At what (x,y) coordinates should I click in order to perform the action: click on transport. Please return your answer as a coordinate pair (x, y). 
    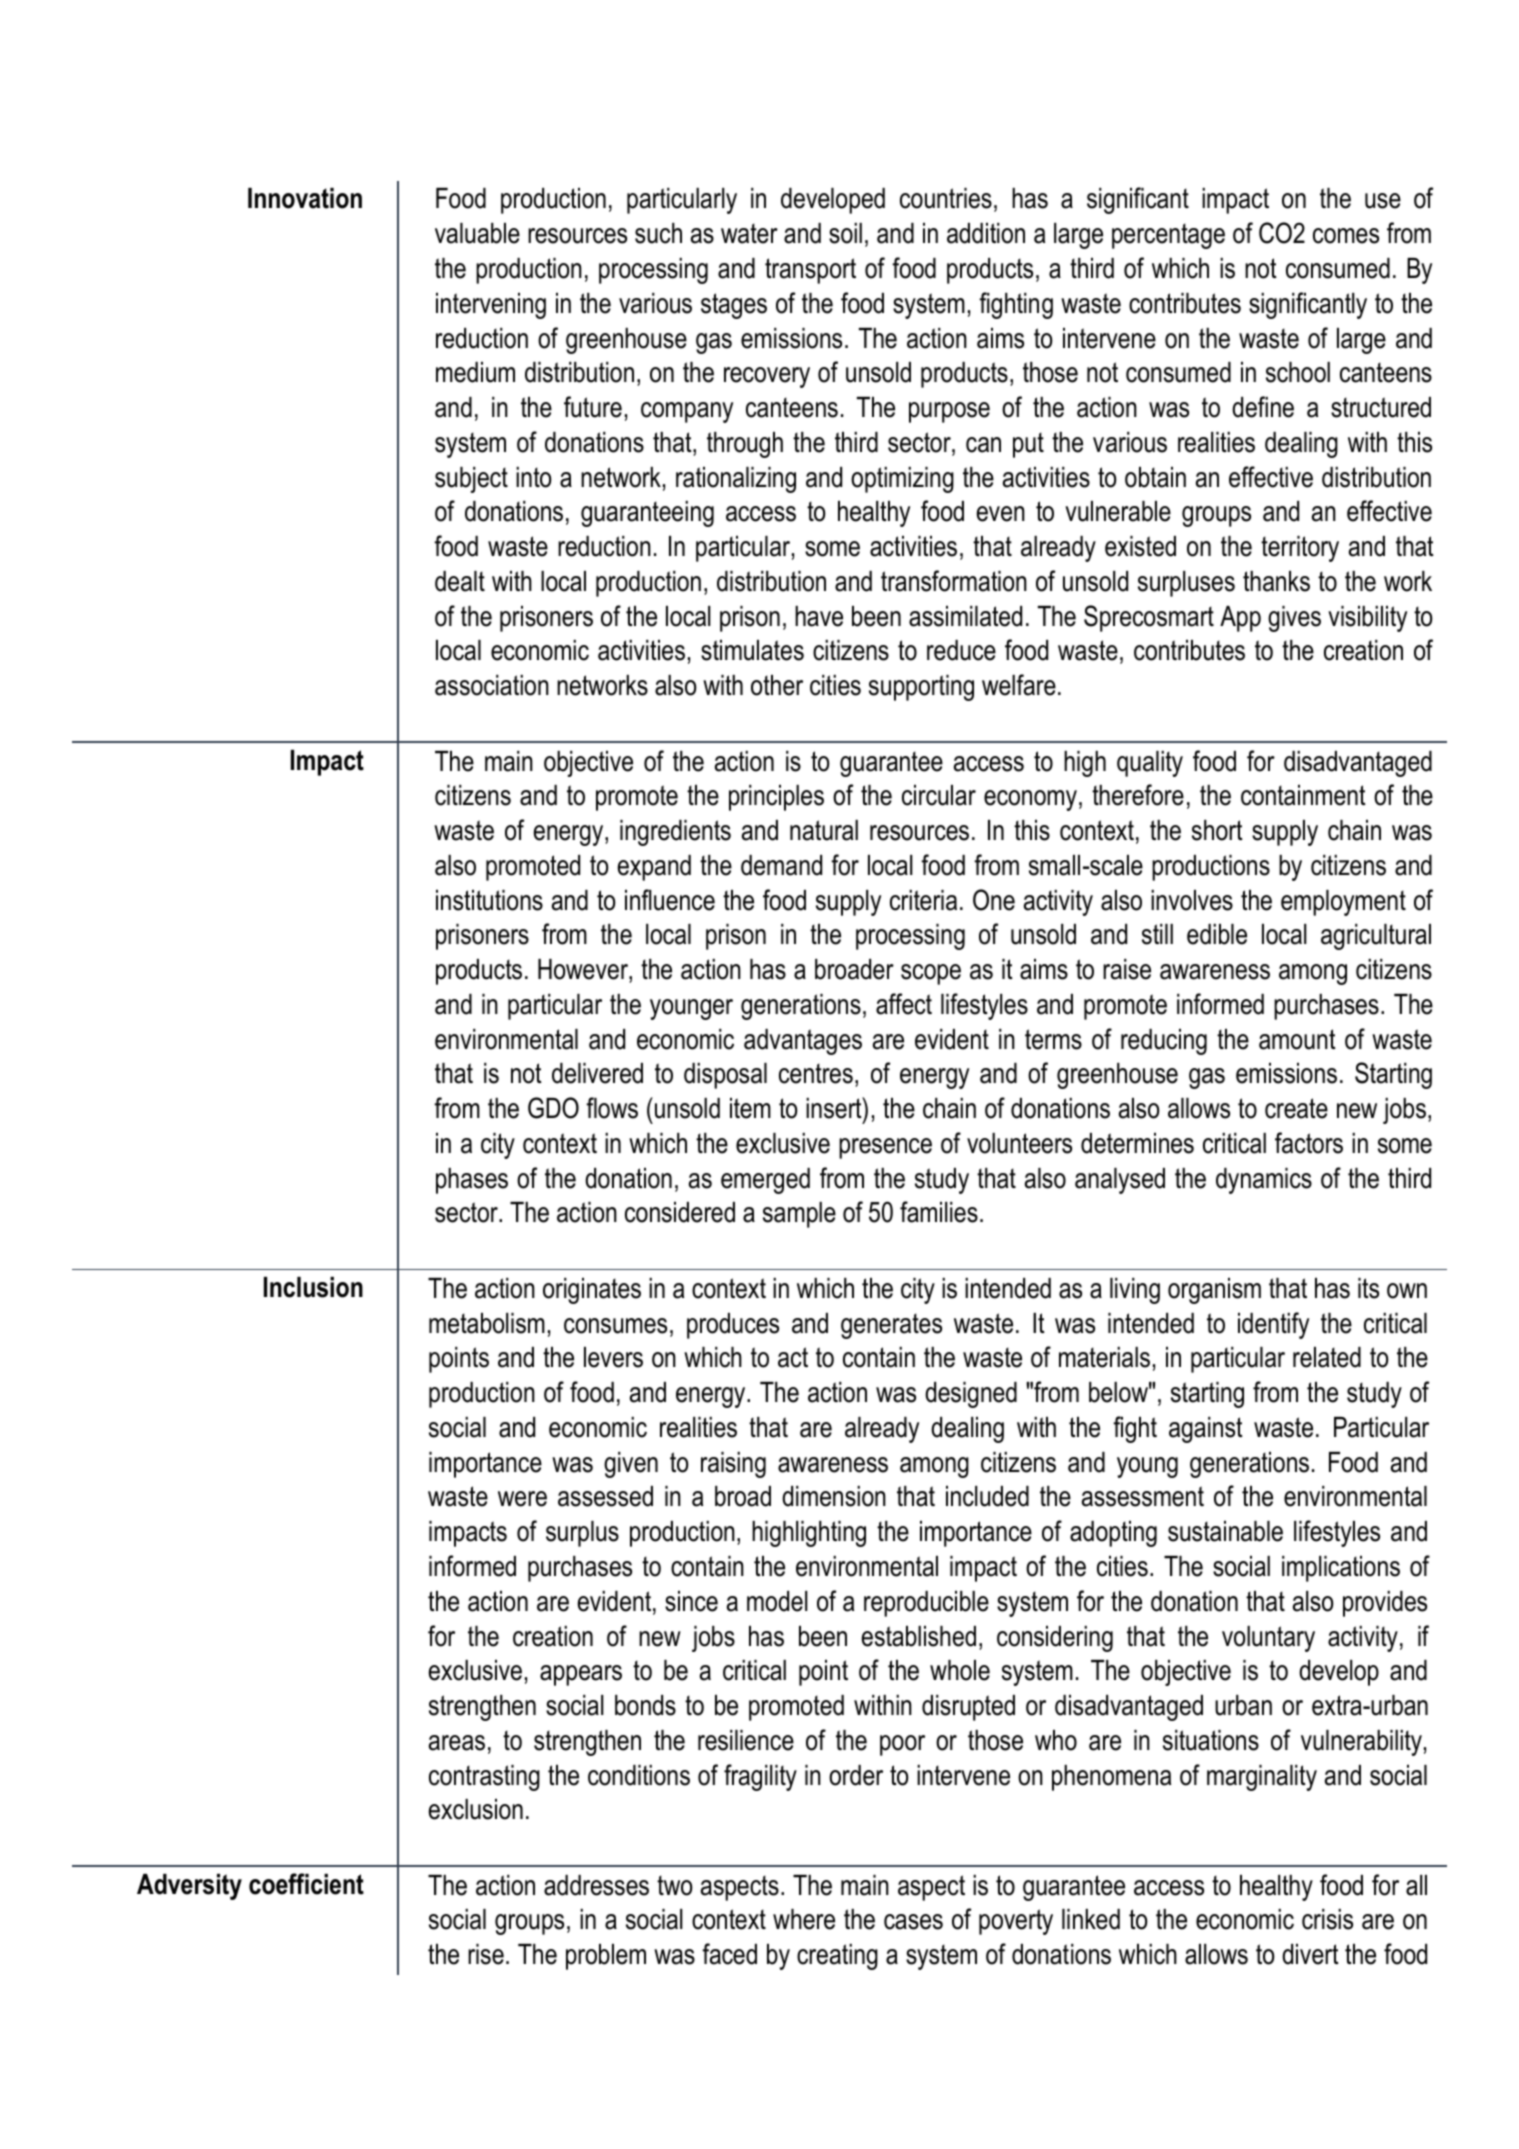
    Looking at the image, I should click on (810, 271).
